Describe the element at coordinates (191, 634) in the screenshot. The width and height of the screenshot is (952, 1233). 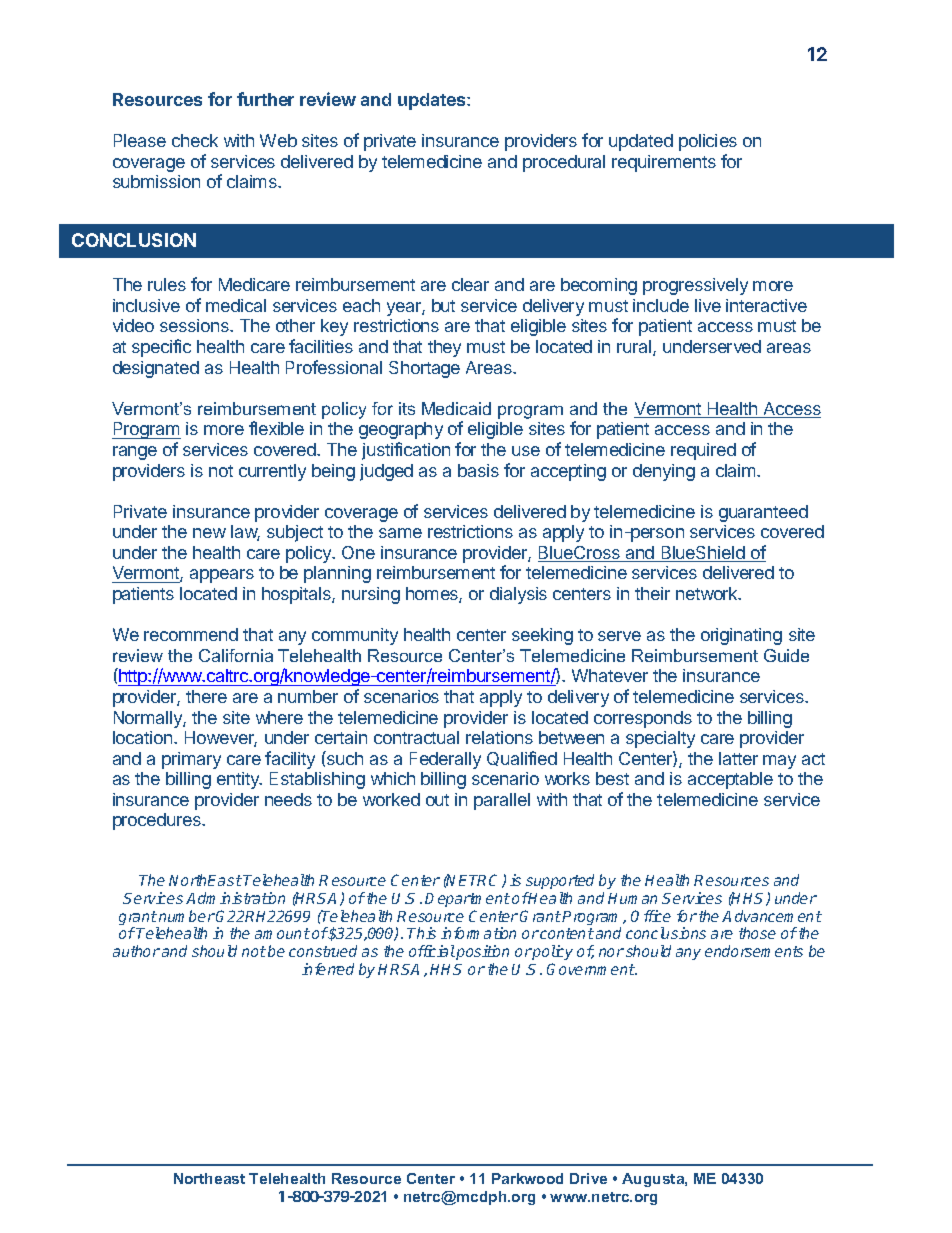
I see `recommend` at that location.
